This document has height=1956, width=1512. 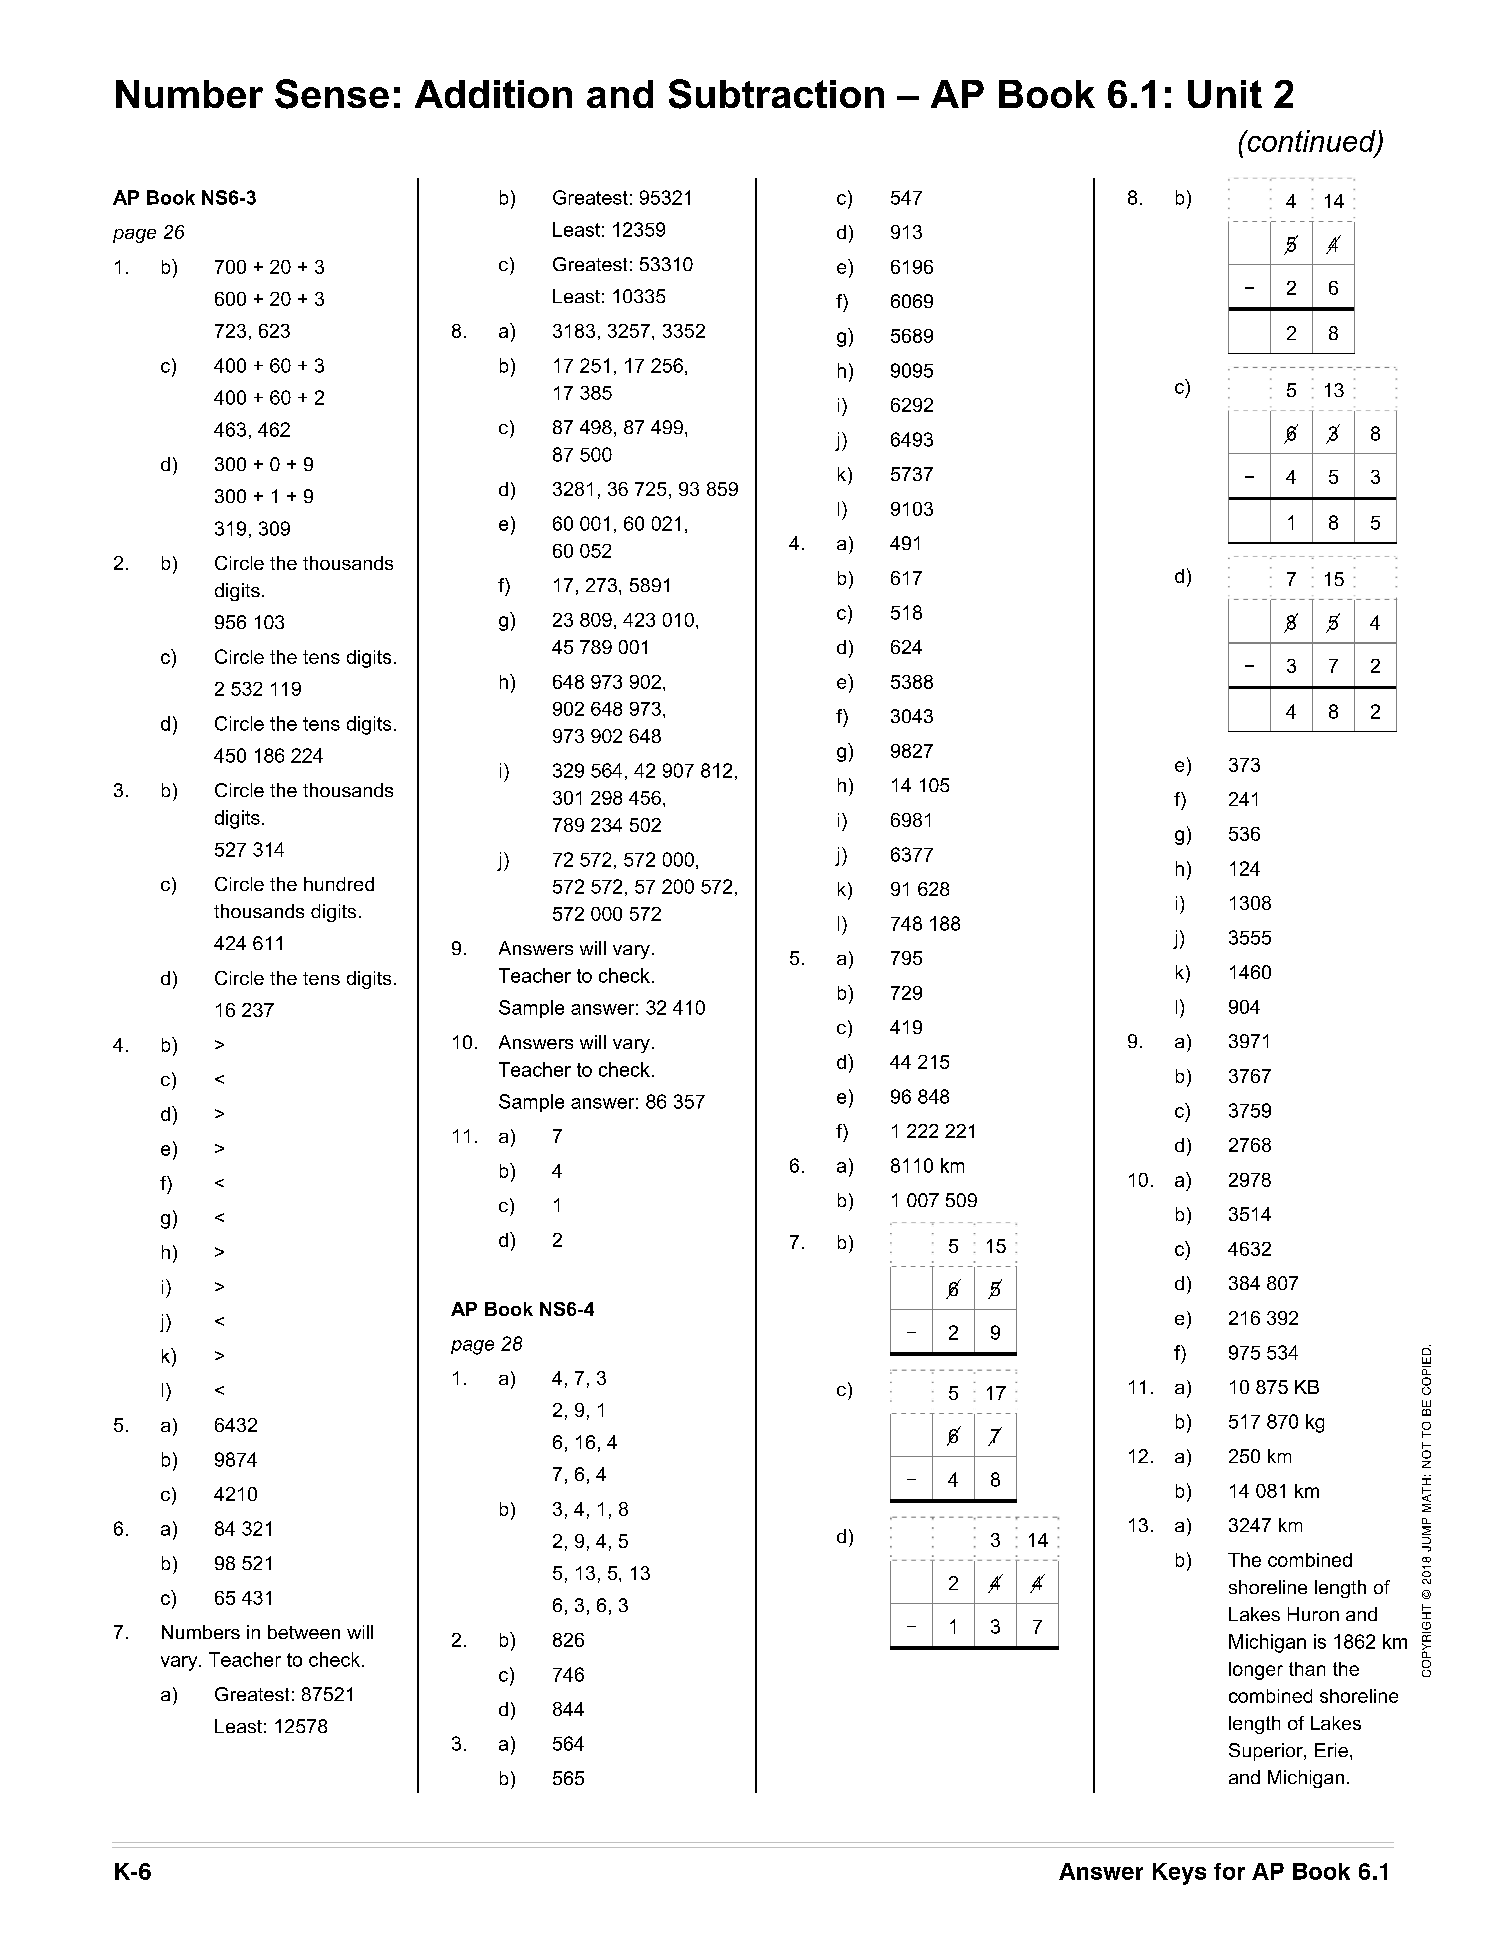 What do you see at coordinates (1311, 142) in the document?
I see `continued` at bounding box center [1311, 142].
